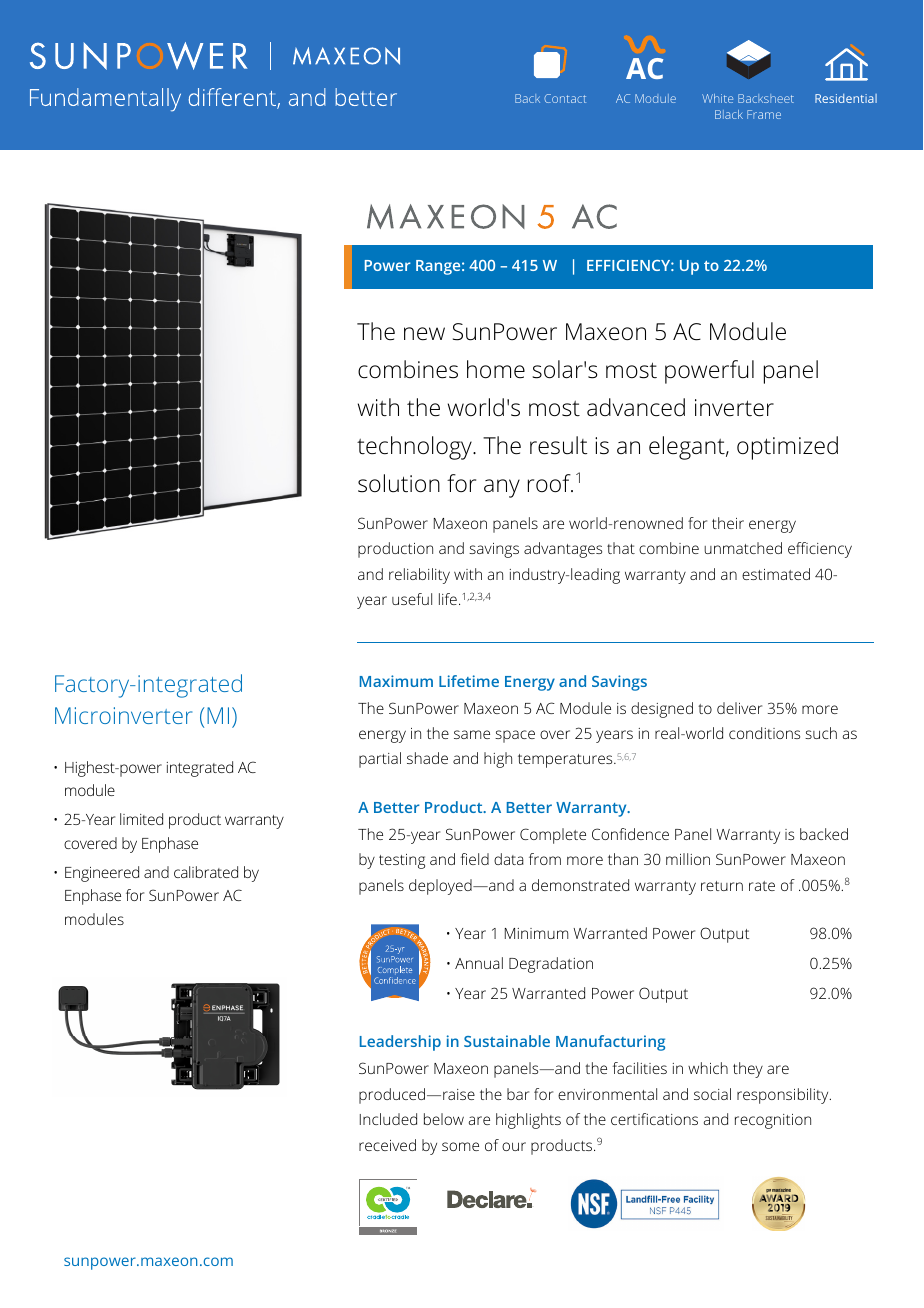 This screenshot has height=1308, width=924. Describe the element at coordinates (444, 1119) in the screenshot. I see `below` at that location.
